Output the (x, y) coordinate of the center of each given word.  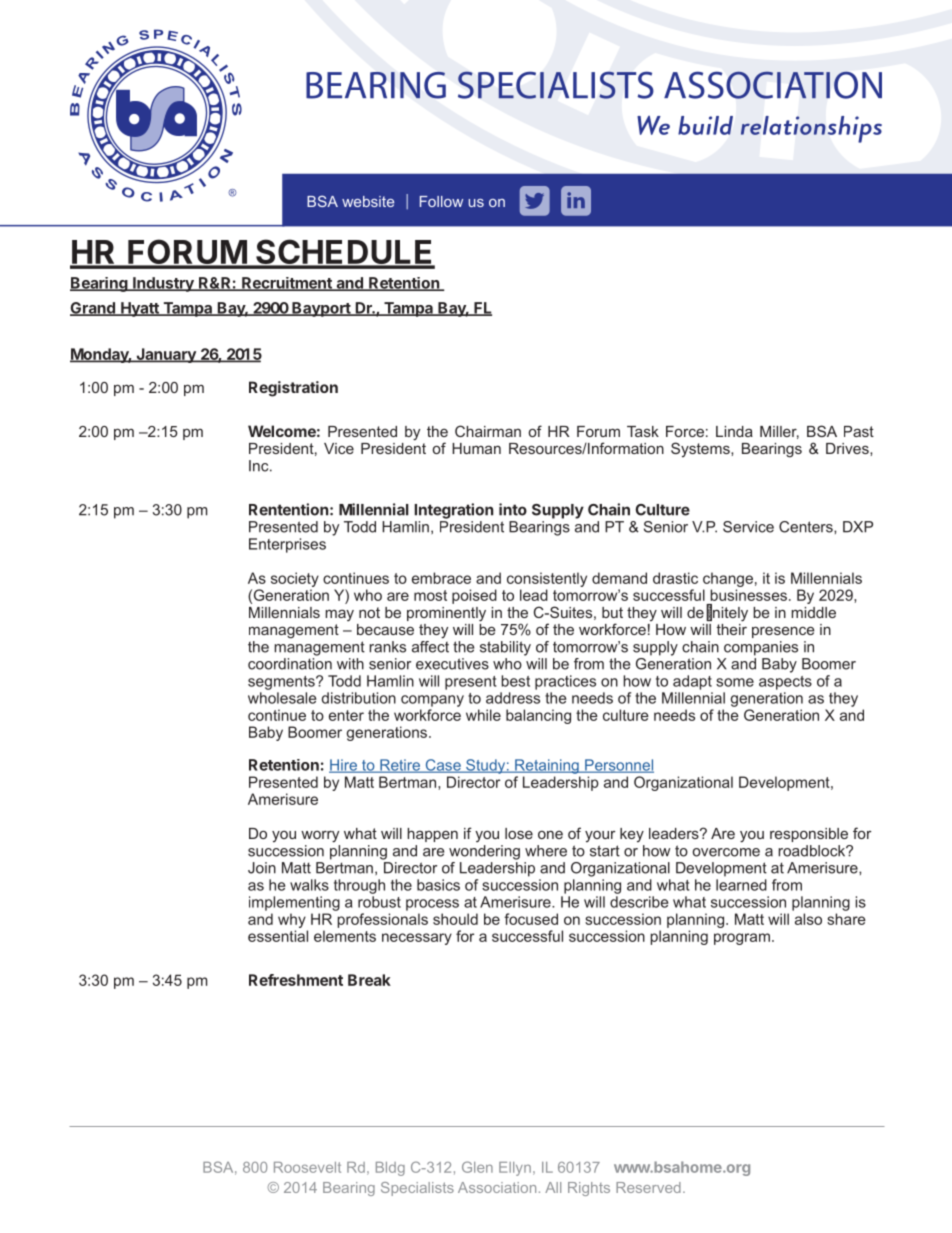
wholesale (282, 698)
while (483, 715)
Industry (163, 284)
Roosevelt (307, 1167)
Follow (441, 201)
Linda (734, 431)
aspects (785, 683)
